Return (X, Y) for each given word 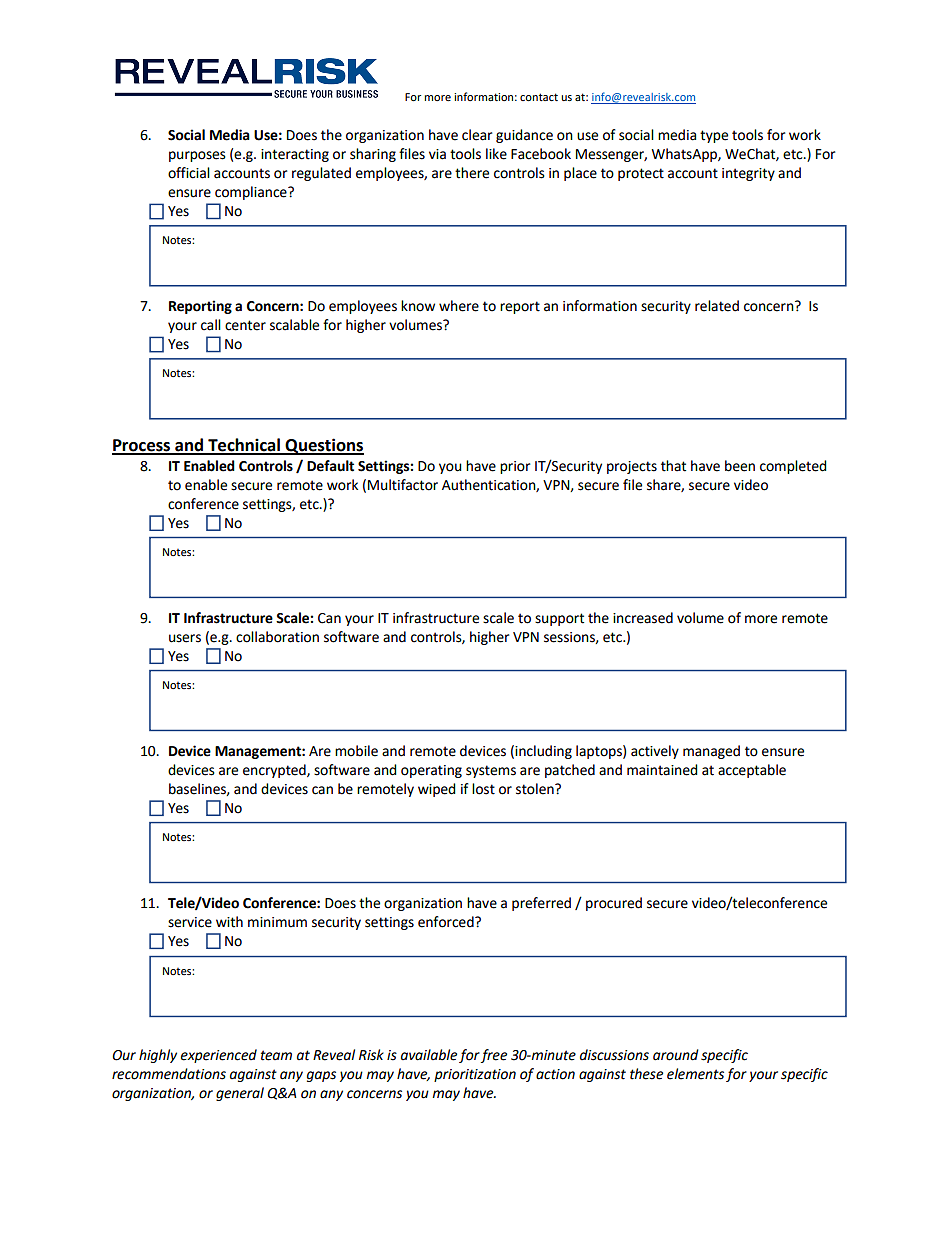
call (211, 325)
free (493, 1056)
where (459, 306)
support (559, 619)
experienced (219, 1056)
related (717, 306)
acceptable (752, 771)
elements (695, 1074)
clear (477, 135)
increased (643, 618)
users (185, 638)
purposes (197, 156)
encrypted (275, 771)
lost (483, 789)
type (714, 136)
